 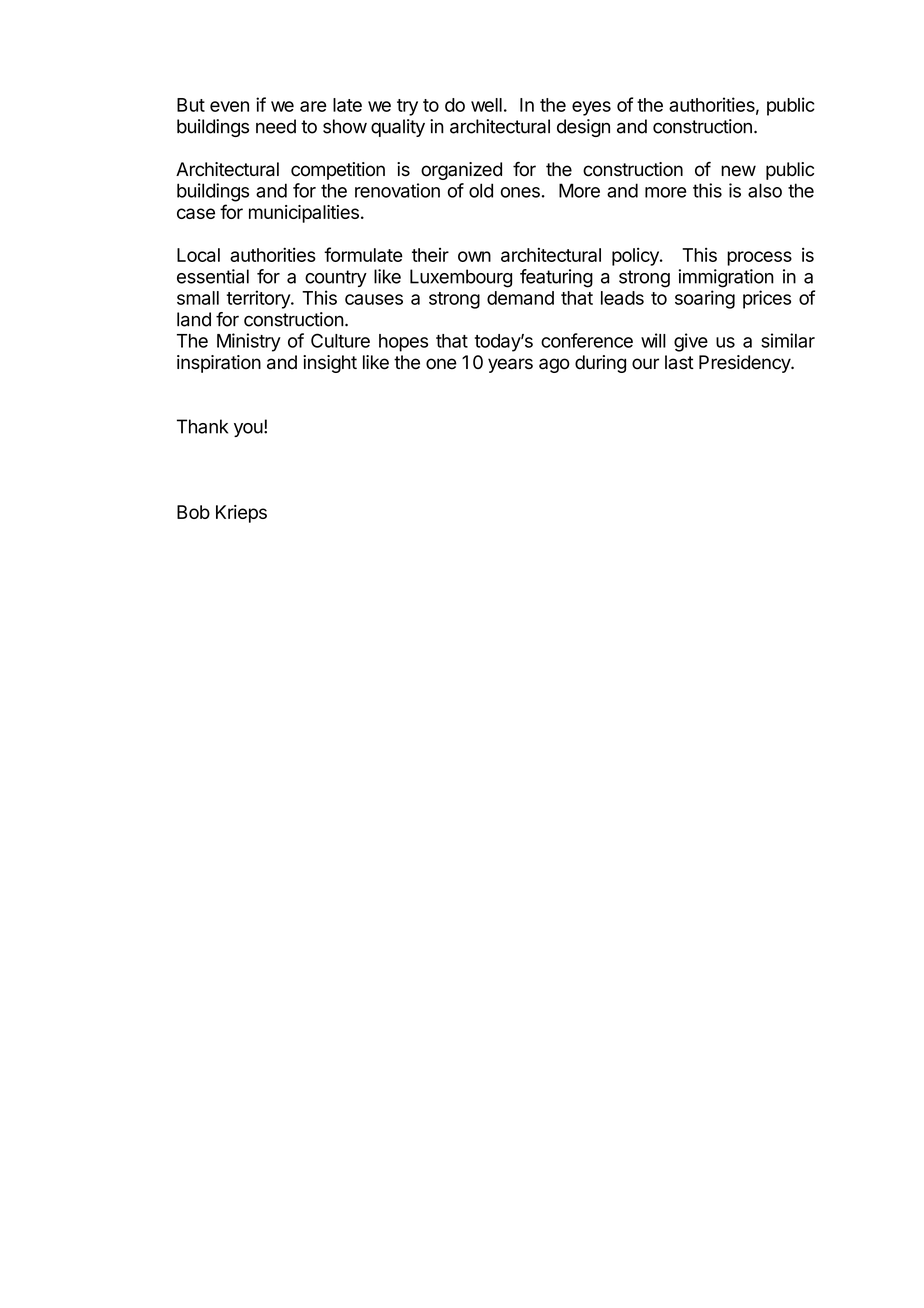 I want to click on need, so click(x=276, y=126).
